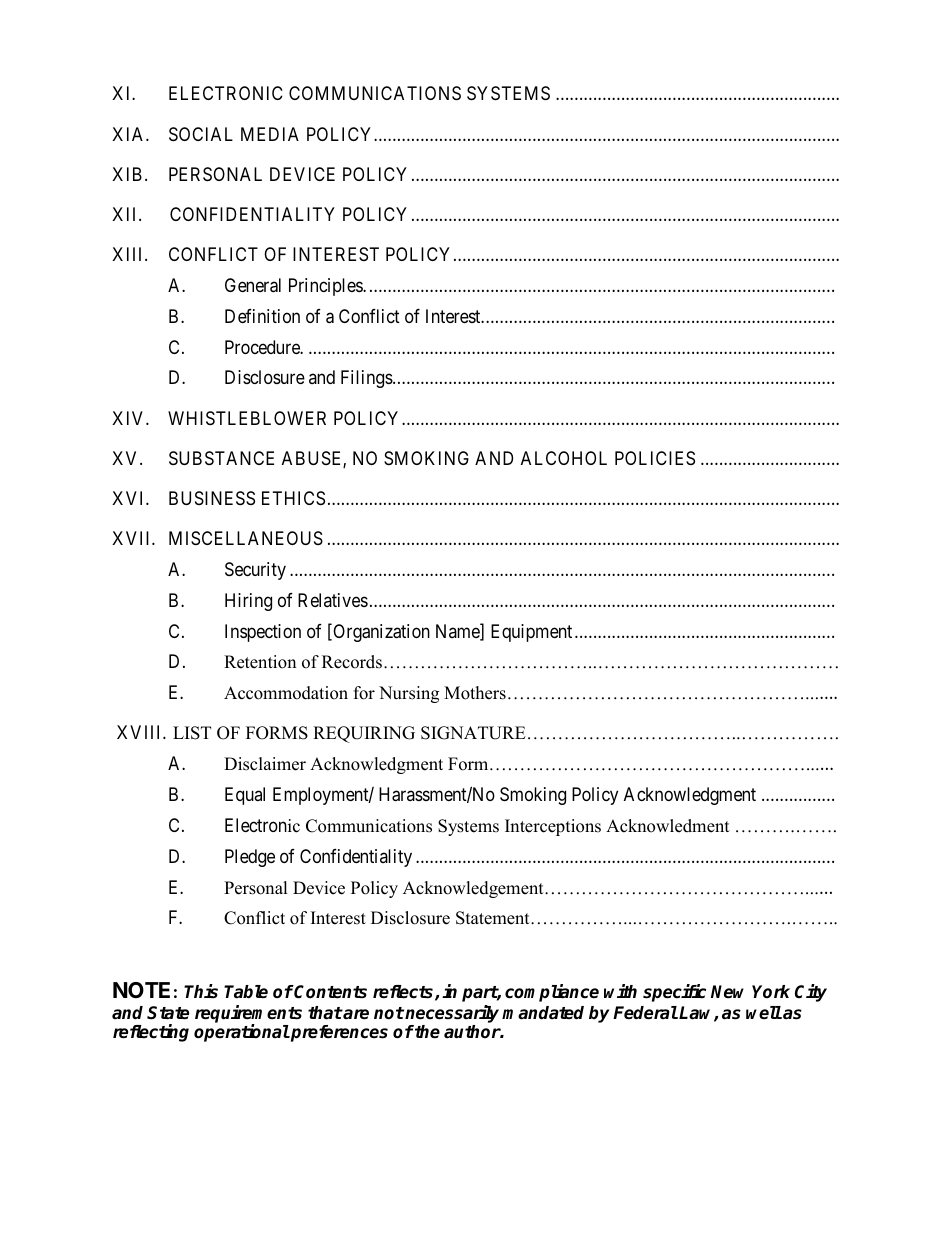 The width and height of the screenshot is (952, 1233). What do you see at coordinates (201, 991) in the screenshot?
I see `This` at bounding box center [201, 991].
